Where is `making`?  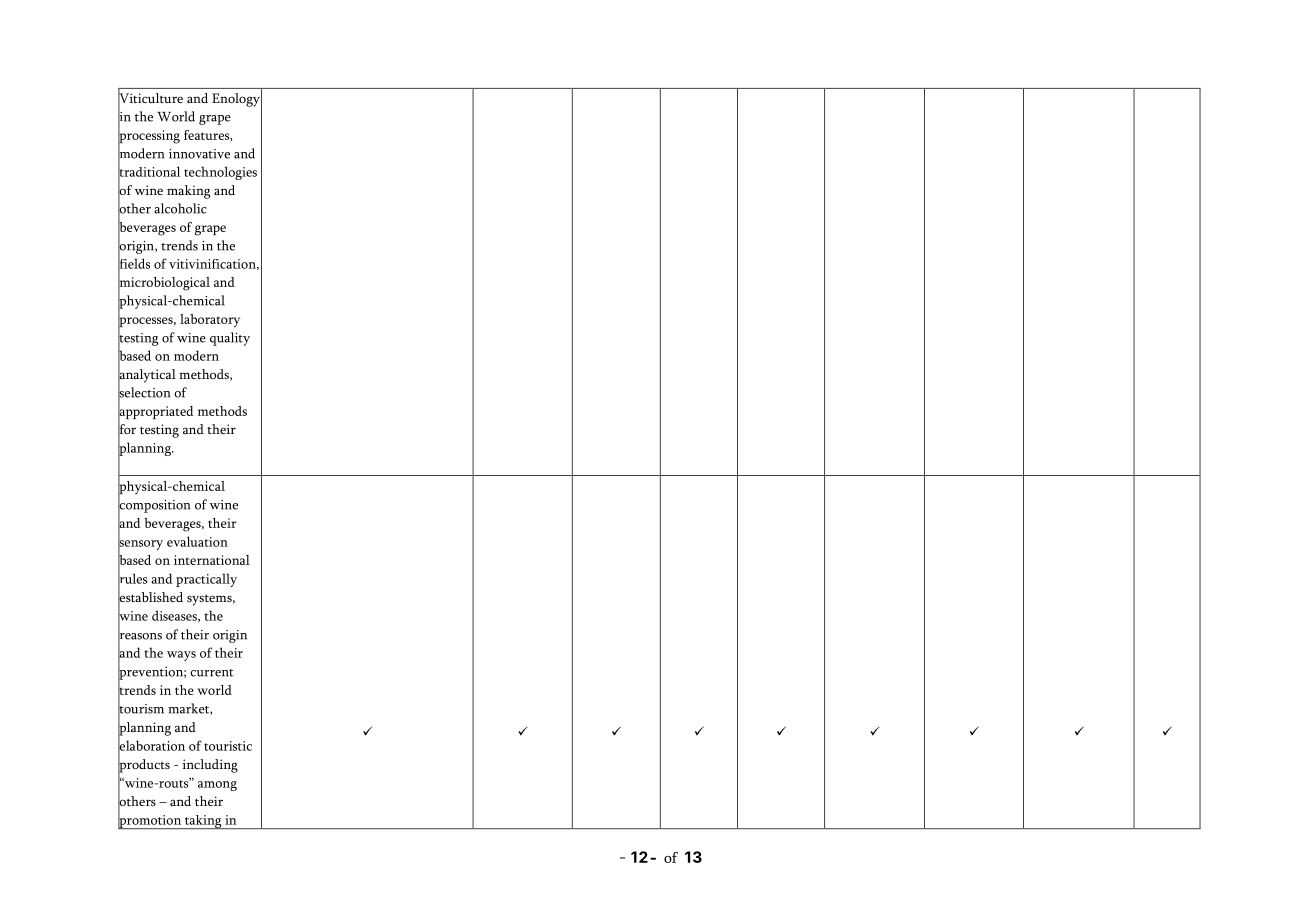
making is located at coordinates (188, 192).
